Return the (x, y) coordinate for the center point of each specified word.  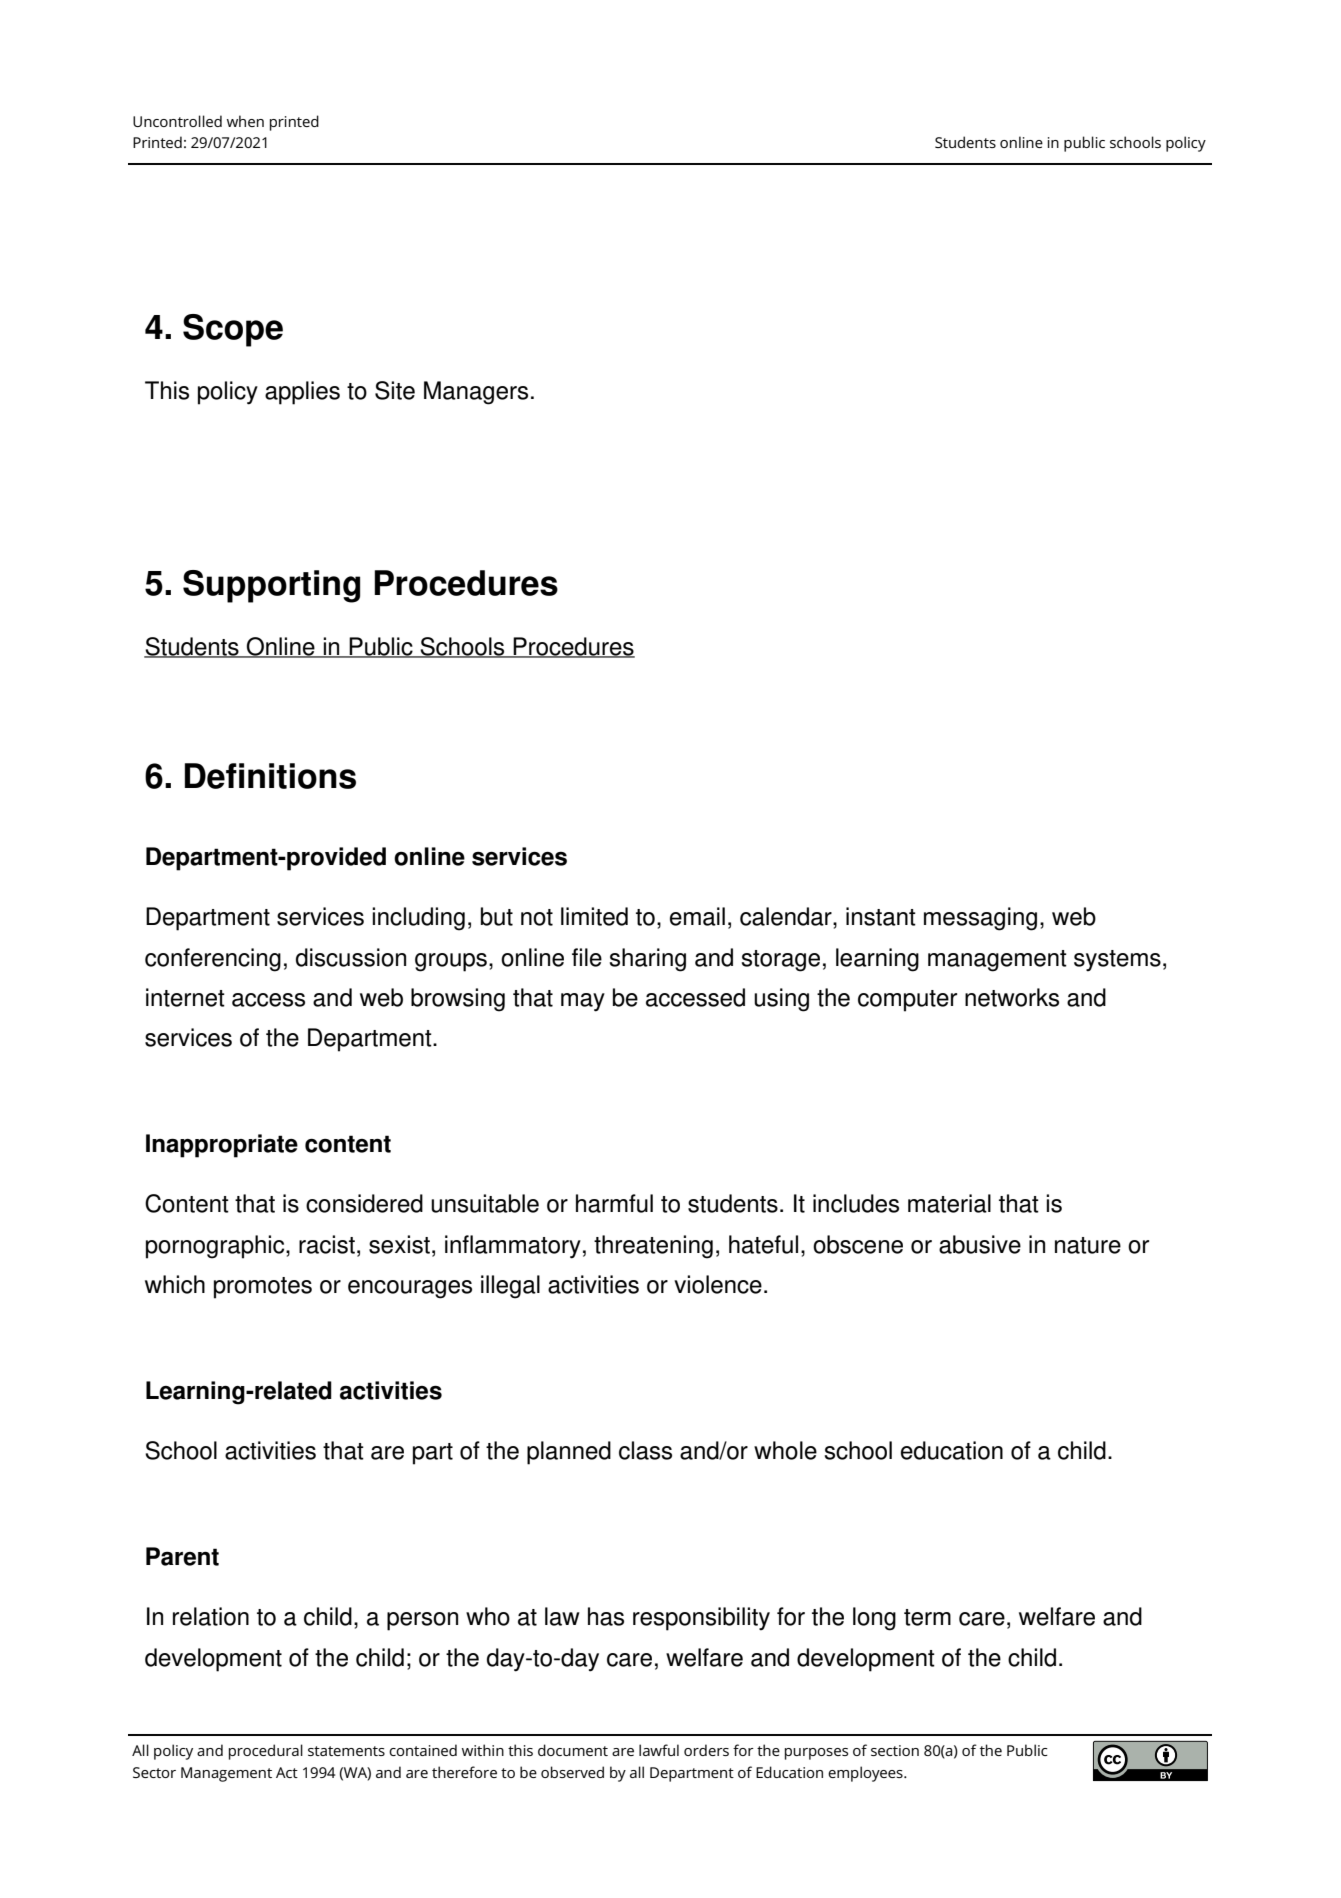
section (895, 1750)
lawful (659, 1750)
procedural (266, 1752)
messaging (980, 919)
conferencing (213, 960)
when (245, 121)
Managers (476, 393)
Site (395, 390)
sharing (648, 960)
